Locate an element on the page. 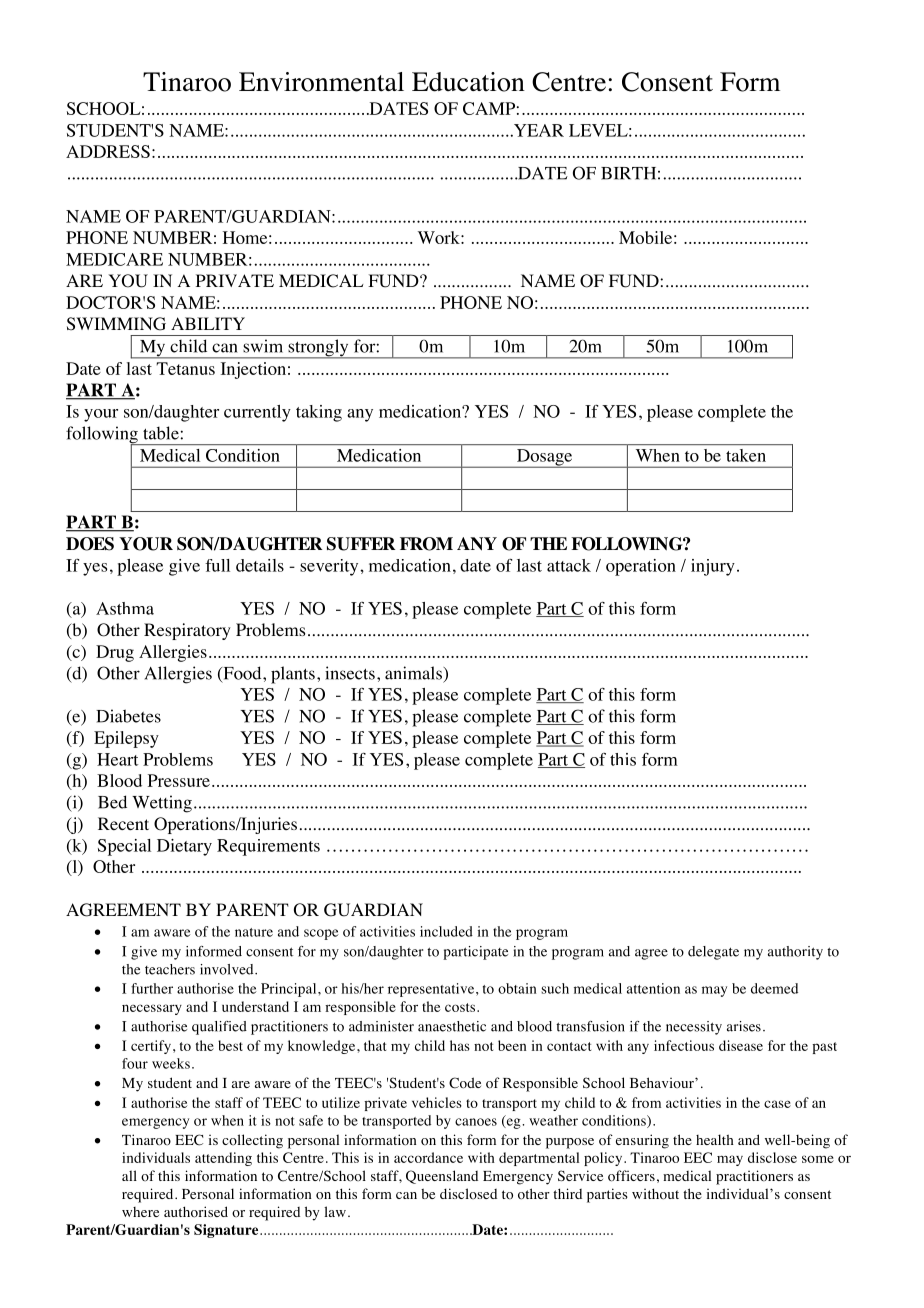  Environmental is located at coordinates (321, 82).
